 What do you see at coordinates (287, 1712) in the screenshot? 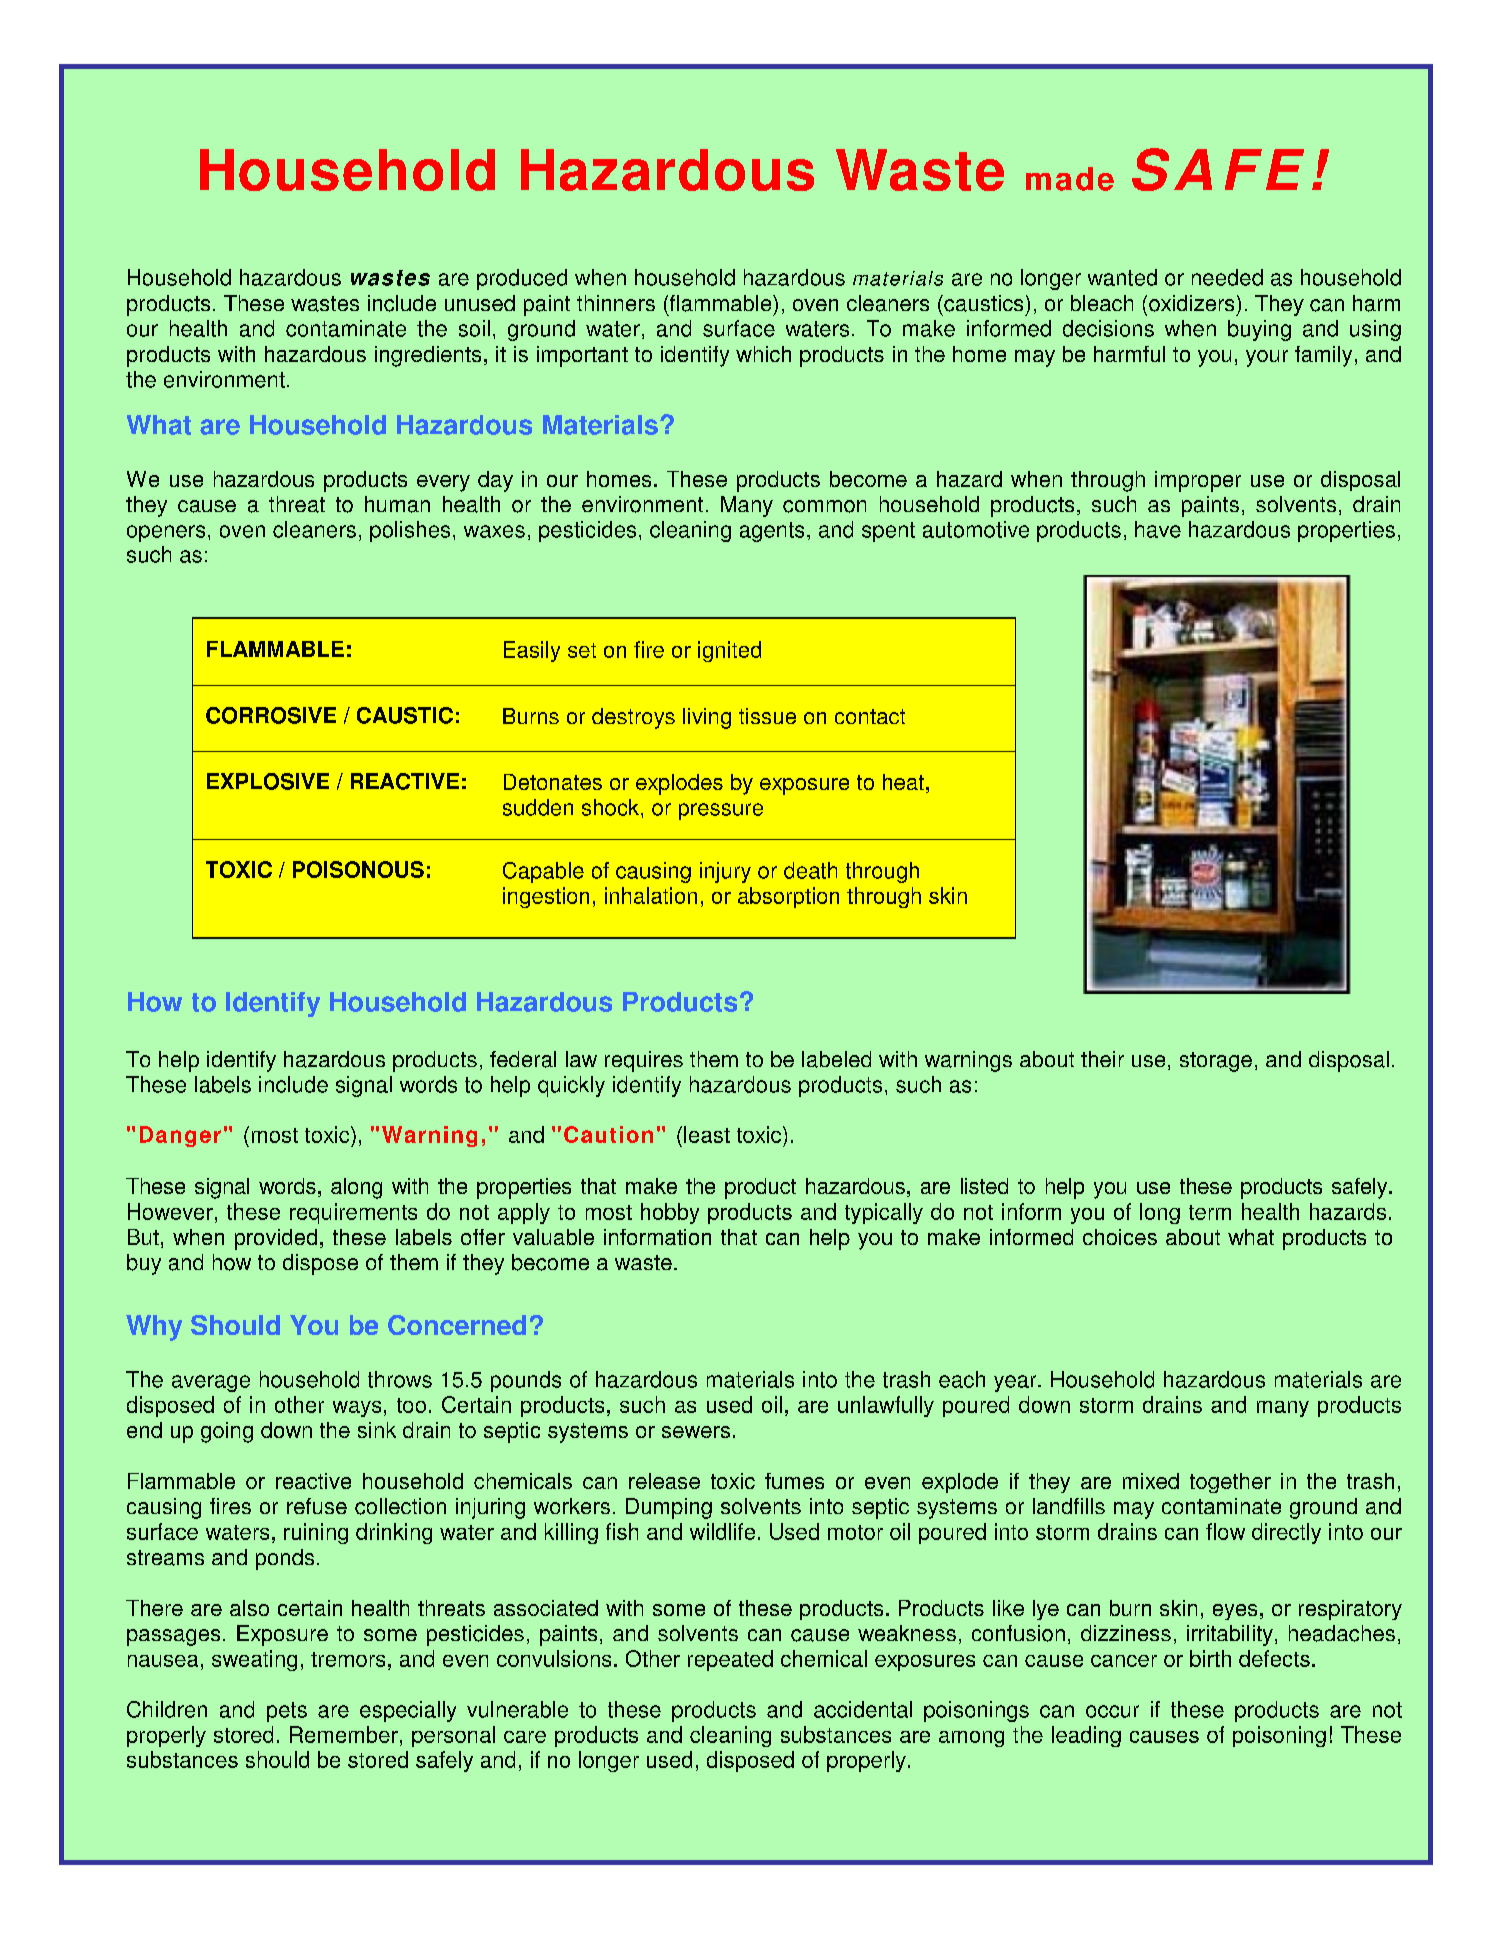
I see `pets` at bounding box center [287, 1712].
